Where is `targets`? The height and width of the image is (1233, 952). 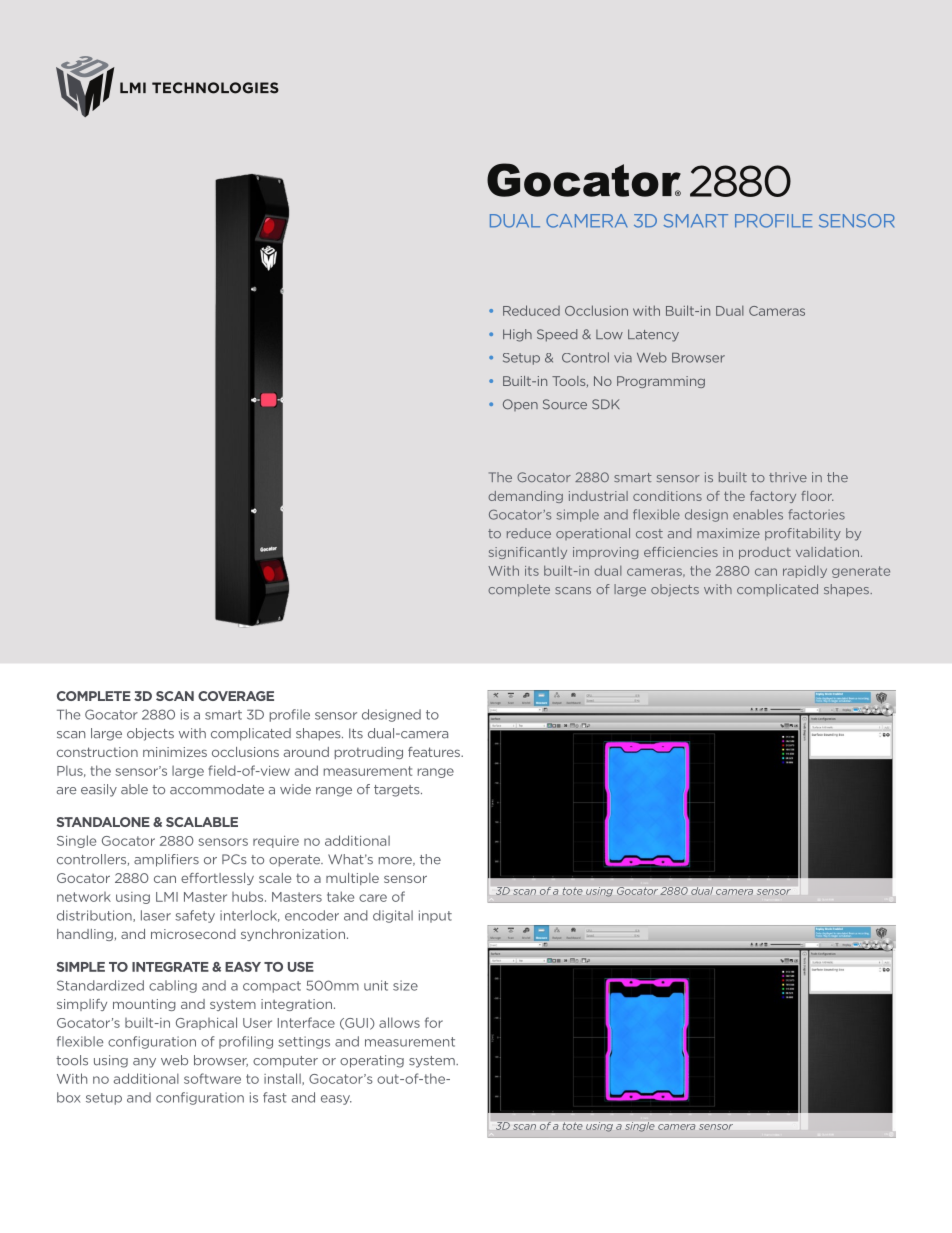
targets is located at coordinates (398, 791).
